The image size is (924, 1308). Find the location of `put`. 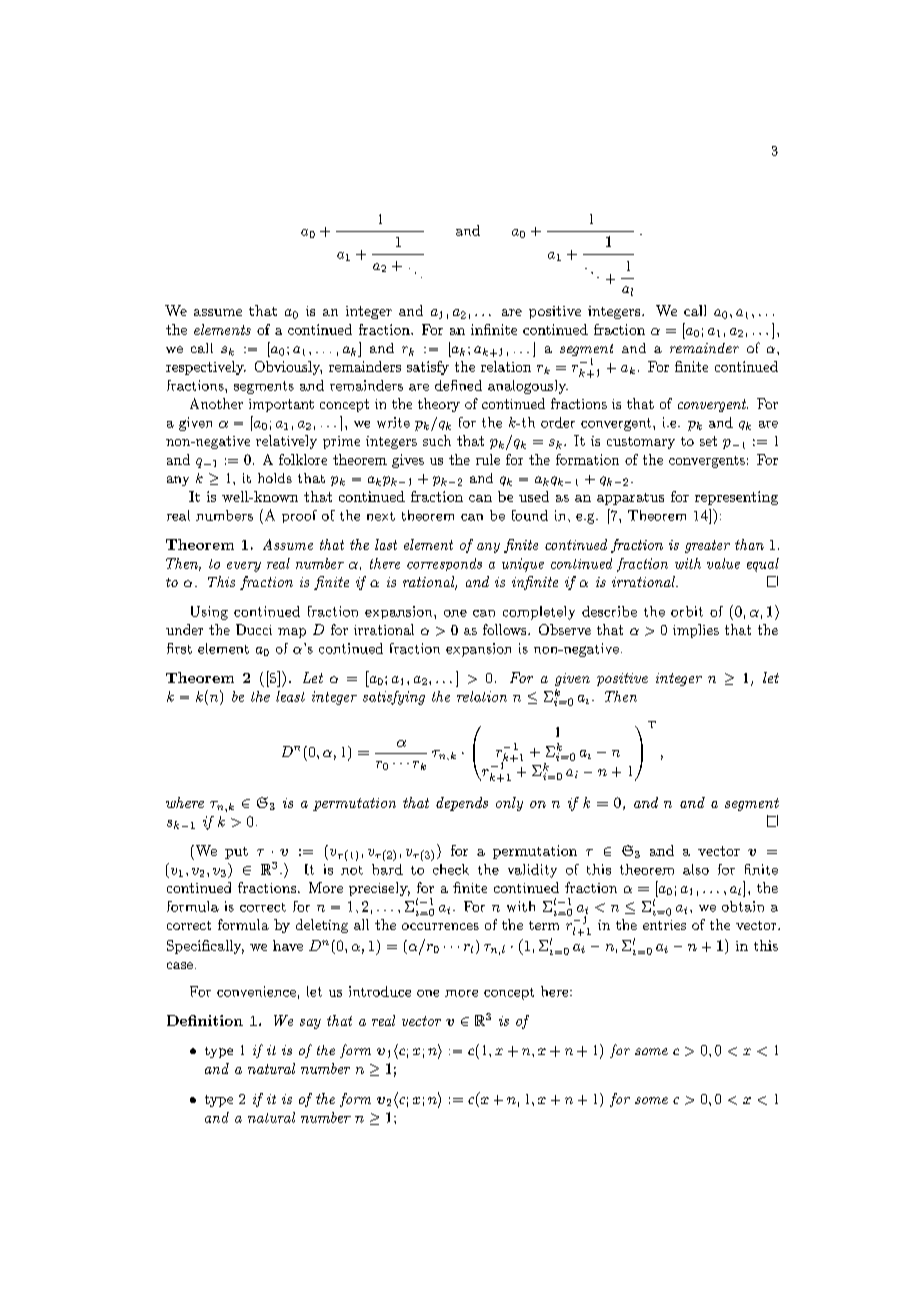

put is located at coordinates (236, 853).
